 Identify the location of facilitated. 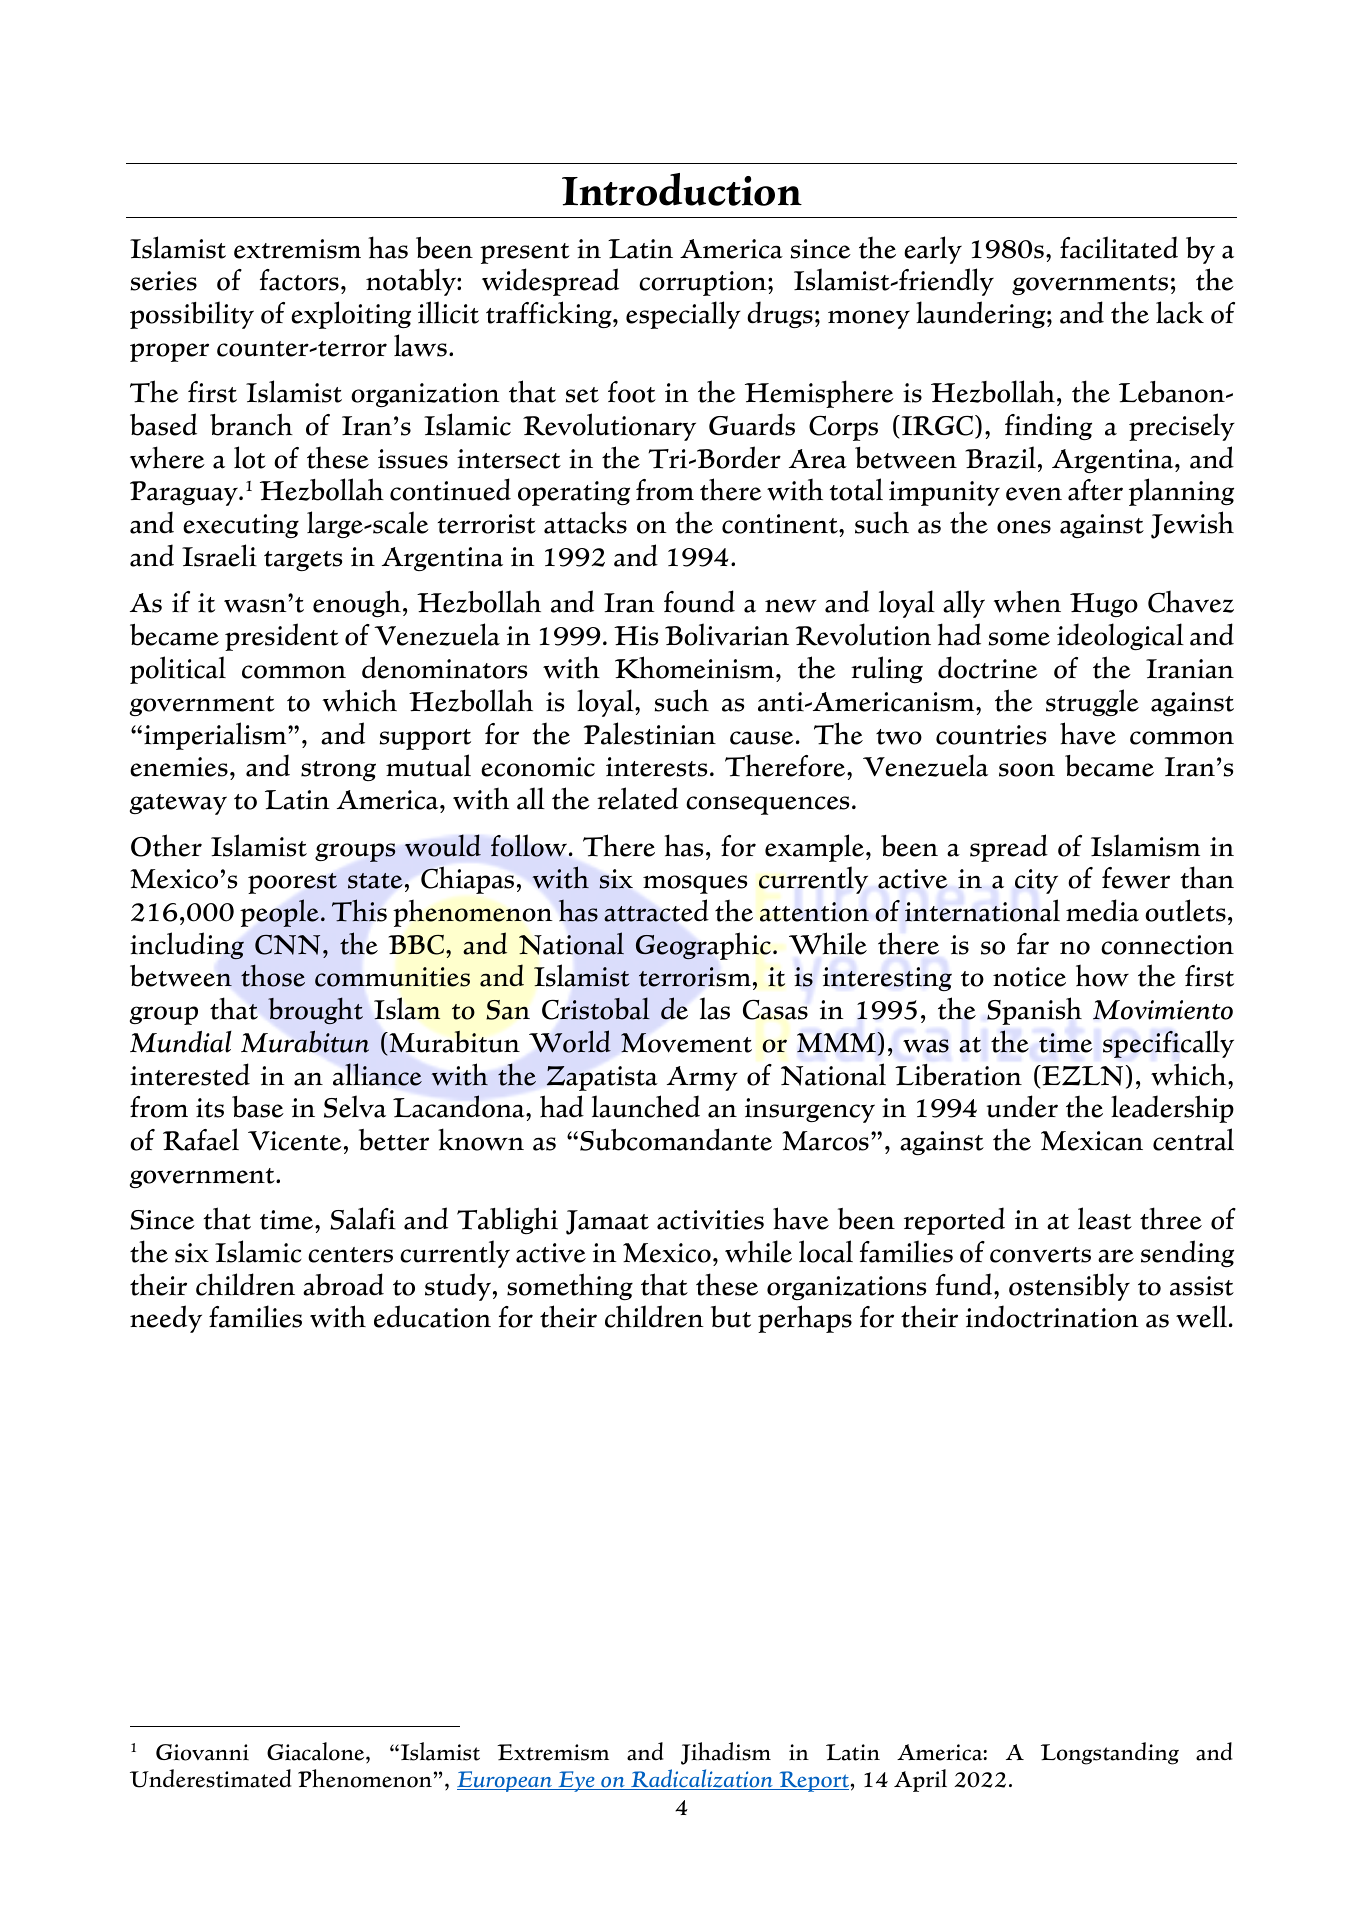
(1119, 247).
